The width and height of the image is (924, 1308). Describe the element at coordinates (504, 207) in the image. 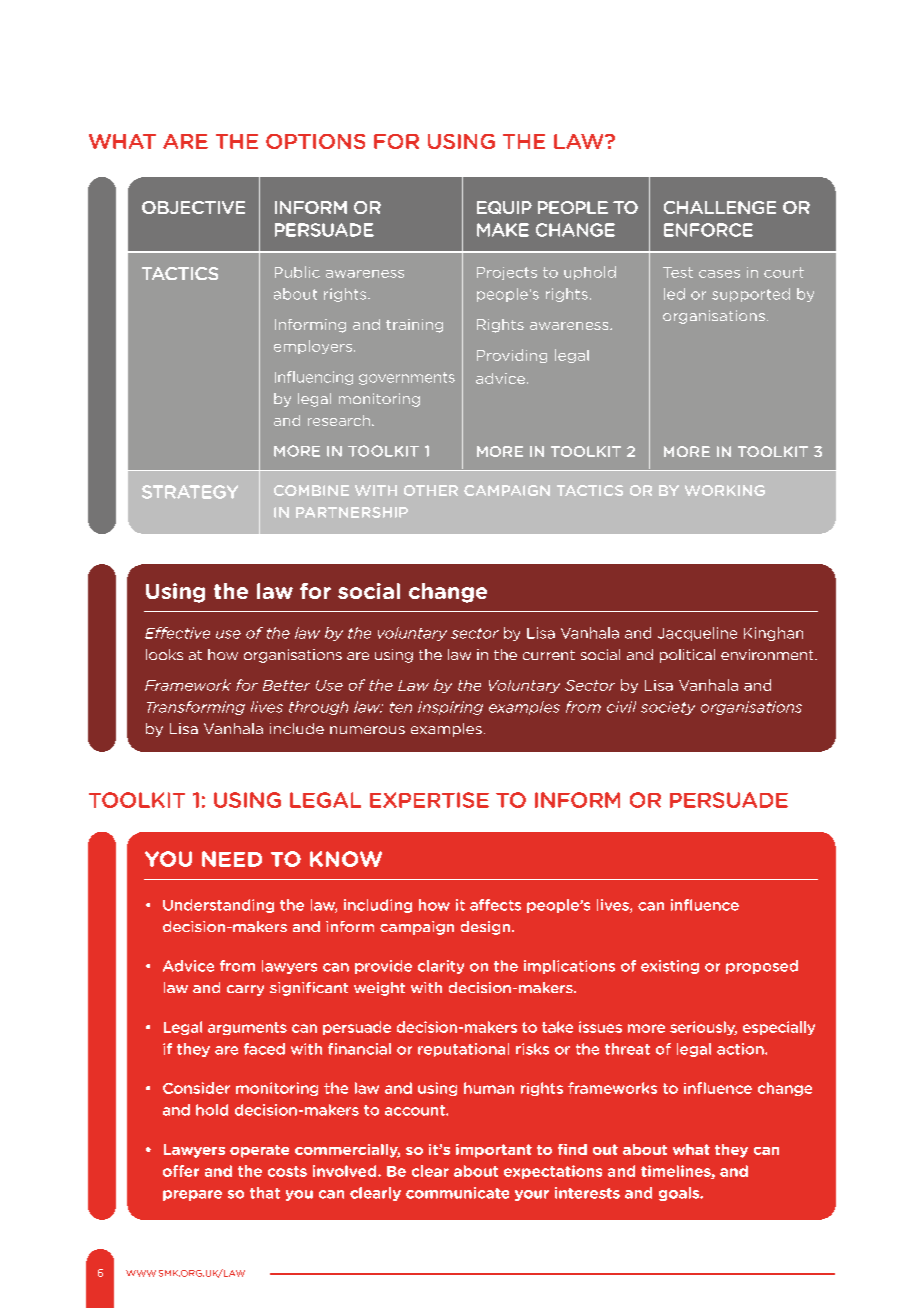

I see `EQUIP` at that location.
